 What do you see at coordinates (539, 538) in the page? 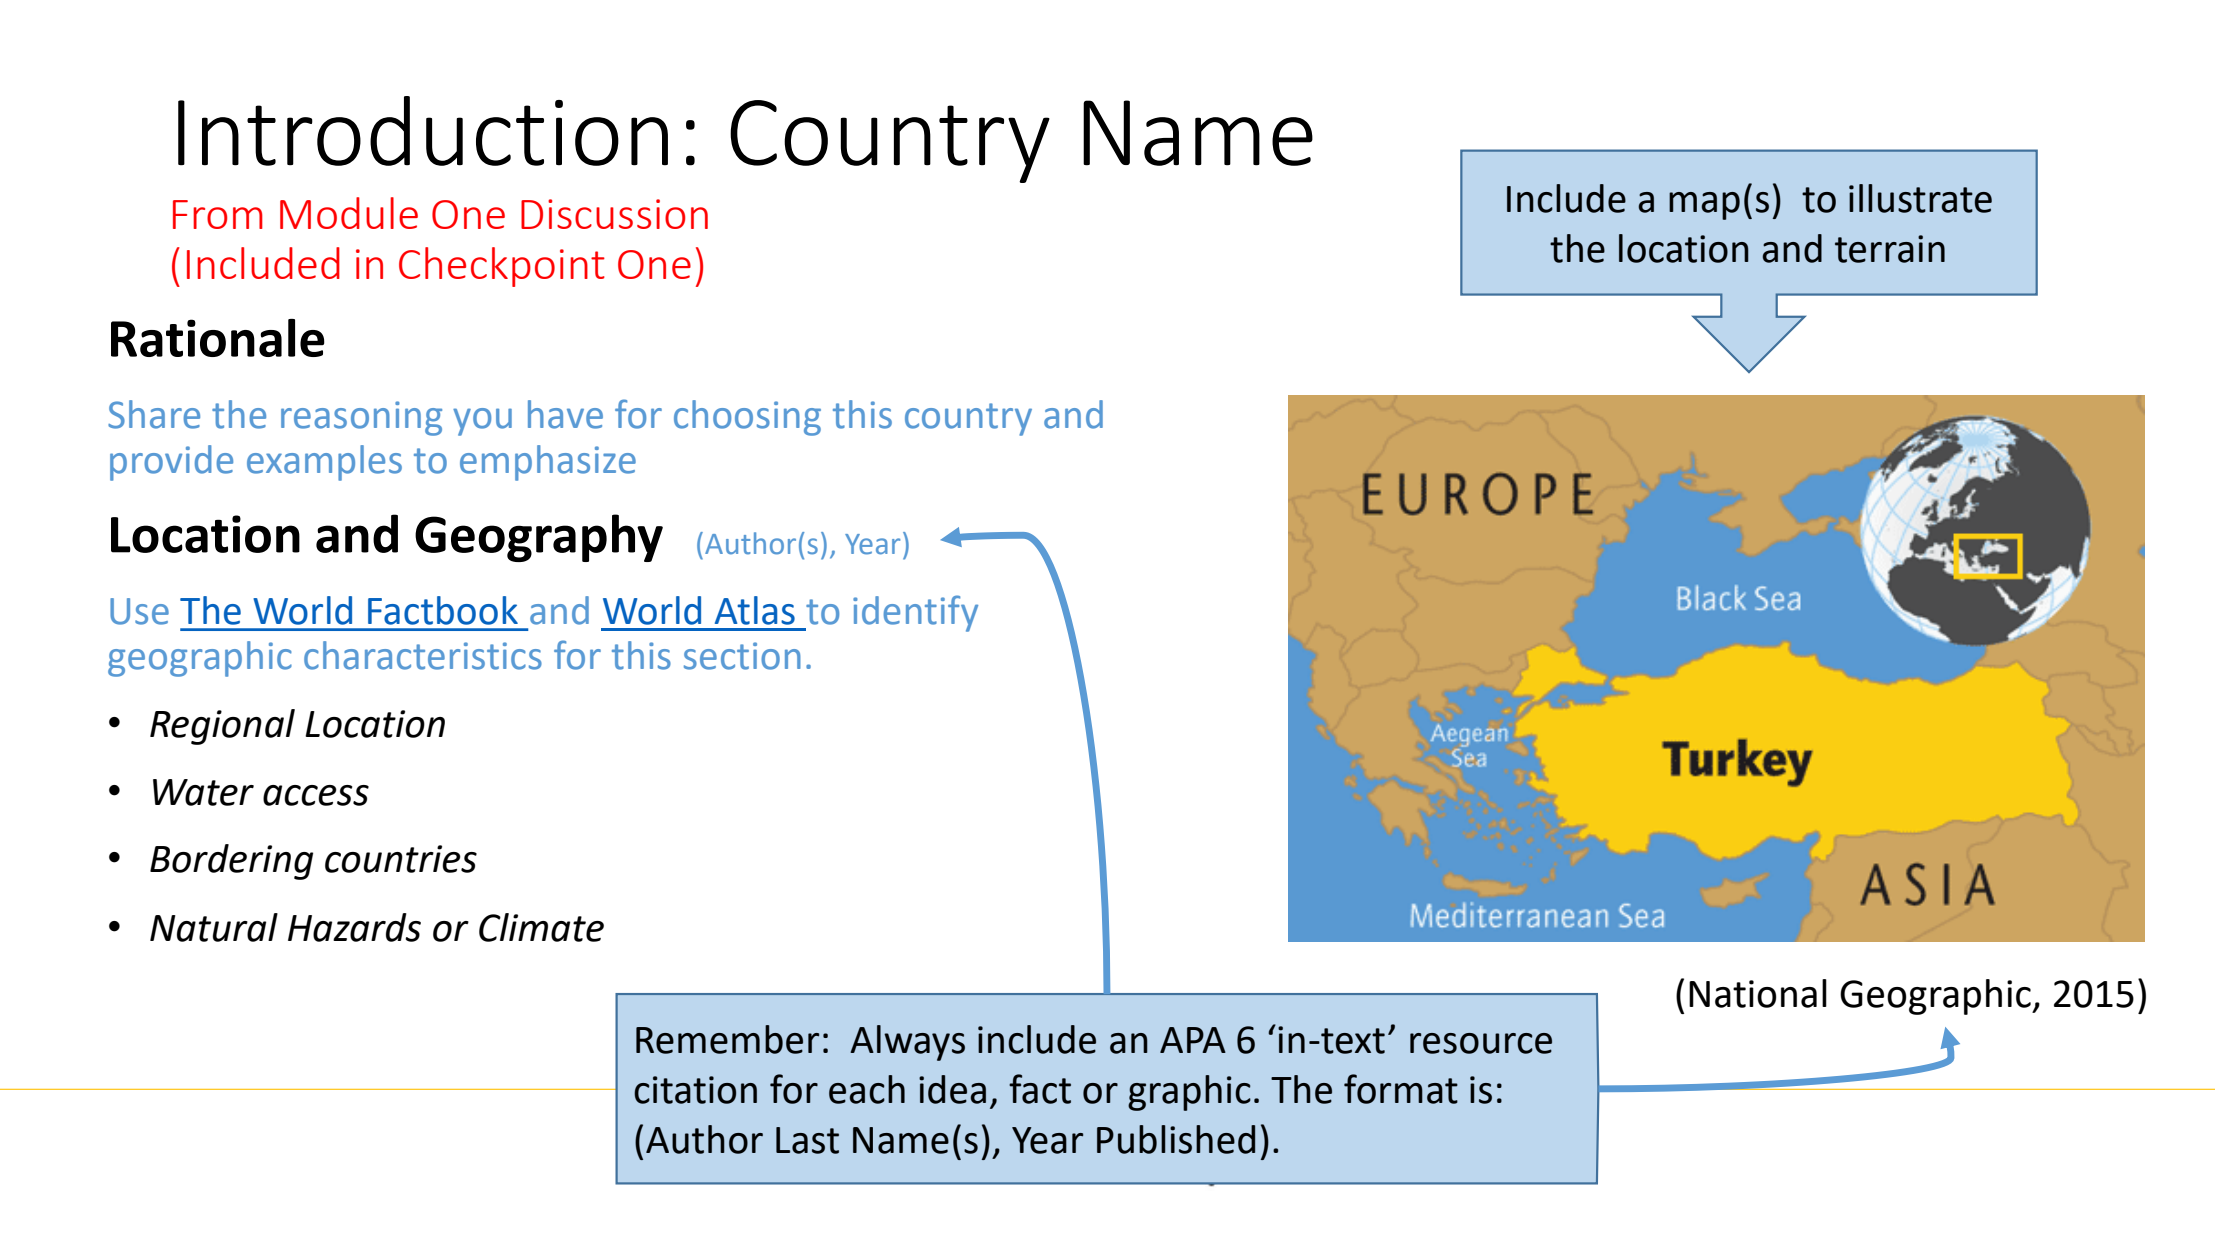
I see `Geography` at bounding box center [539, 538].
